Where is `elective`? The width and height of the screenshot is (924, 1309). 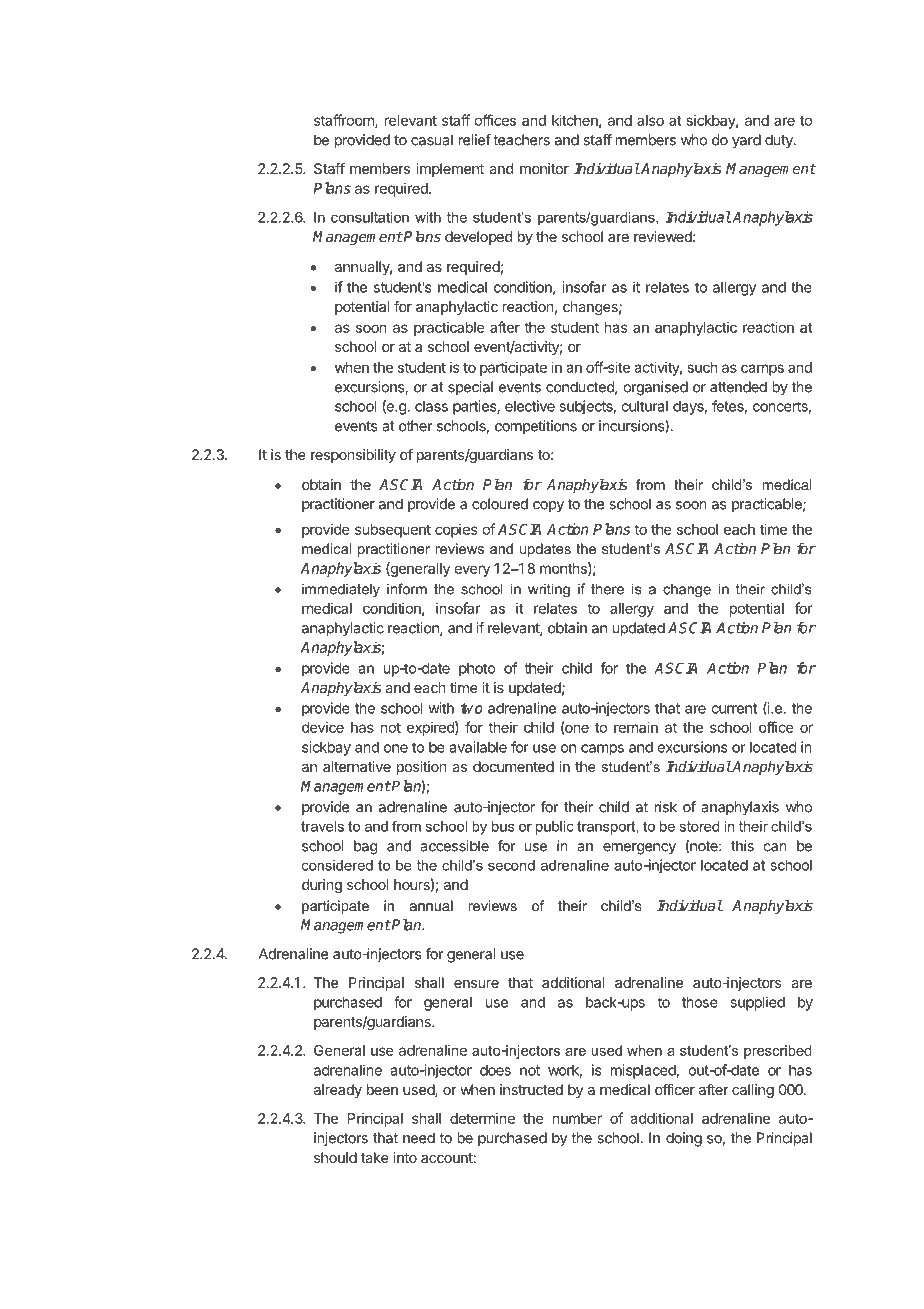
elective is located at coordinates (530, 406).
